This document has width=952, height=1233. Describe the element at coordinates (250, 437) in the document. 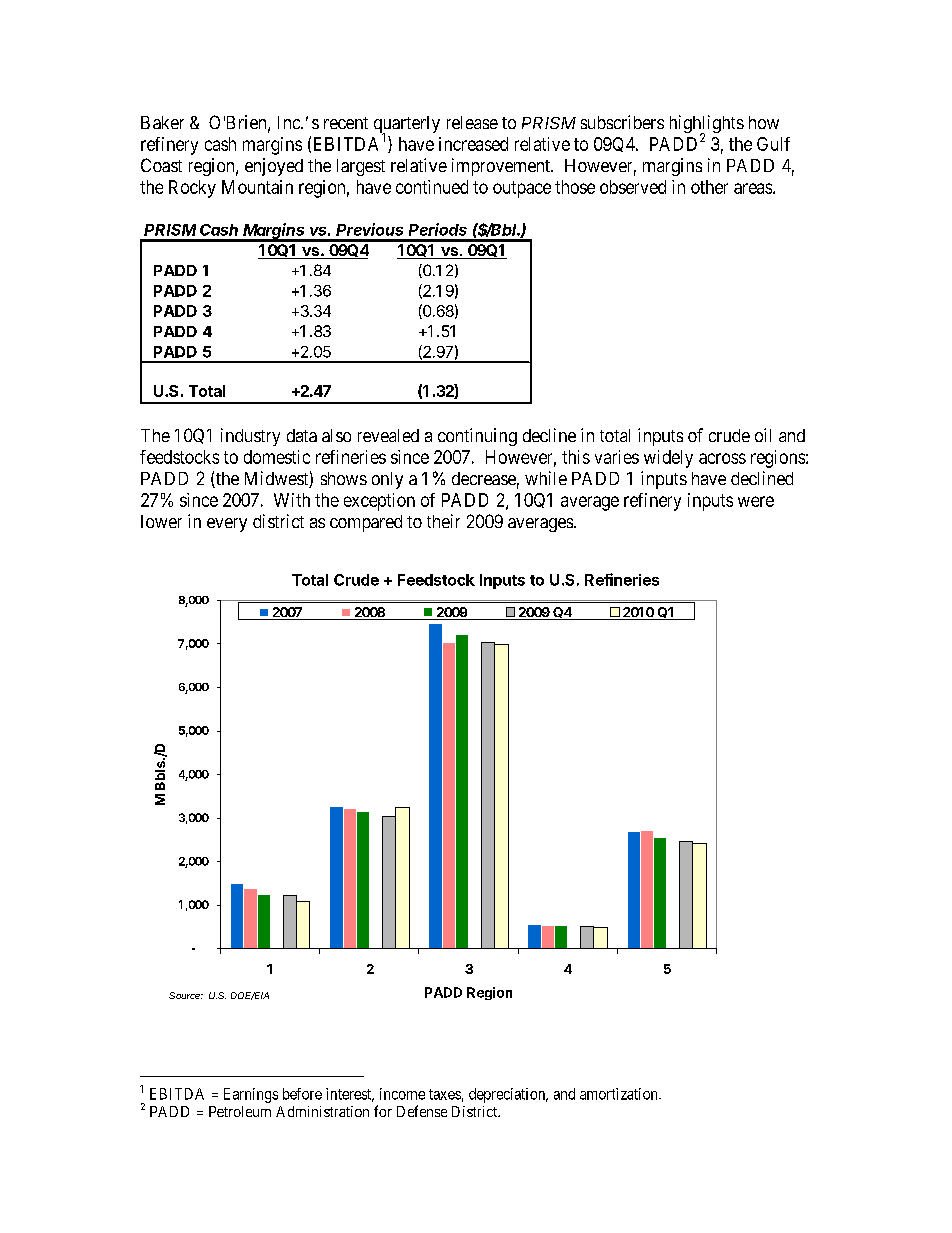

I see `industry` at that location.
